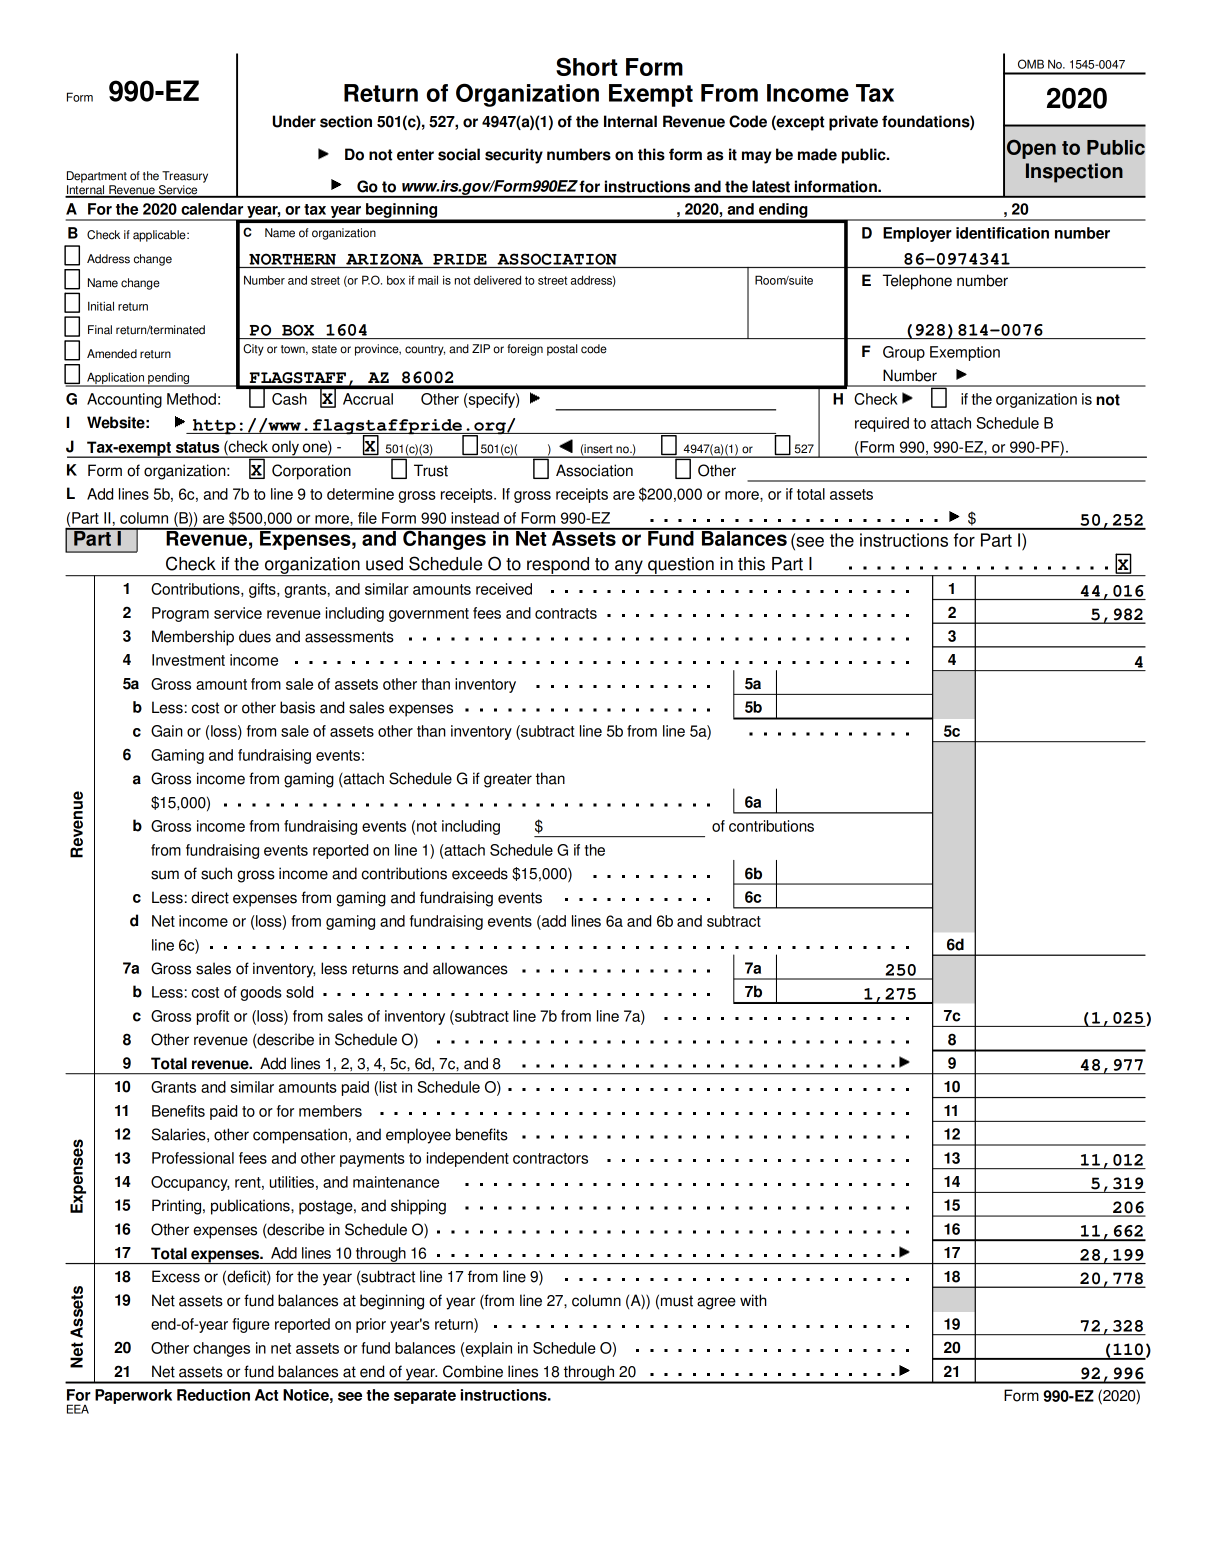  What do you see at coordinates (882, 424) in the screenshot?
I see `required` at bounding box center [882, 424].
